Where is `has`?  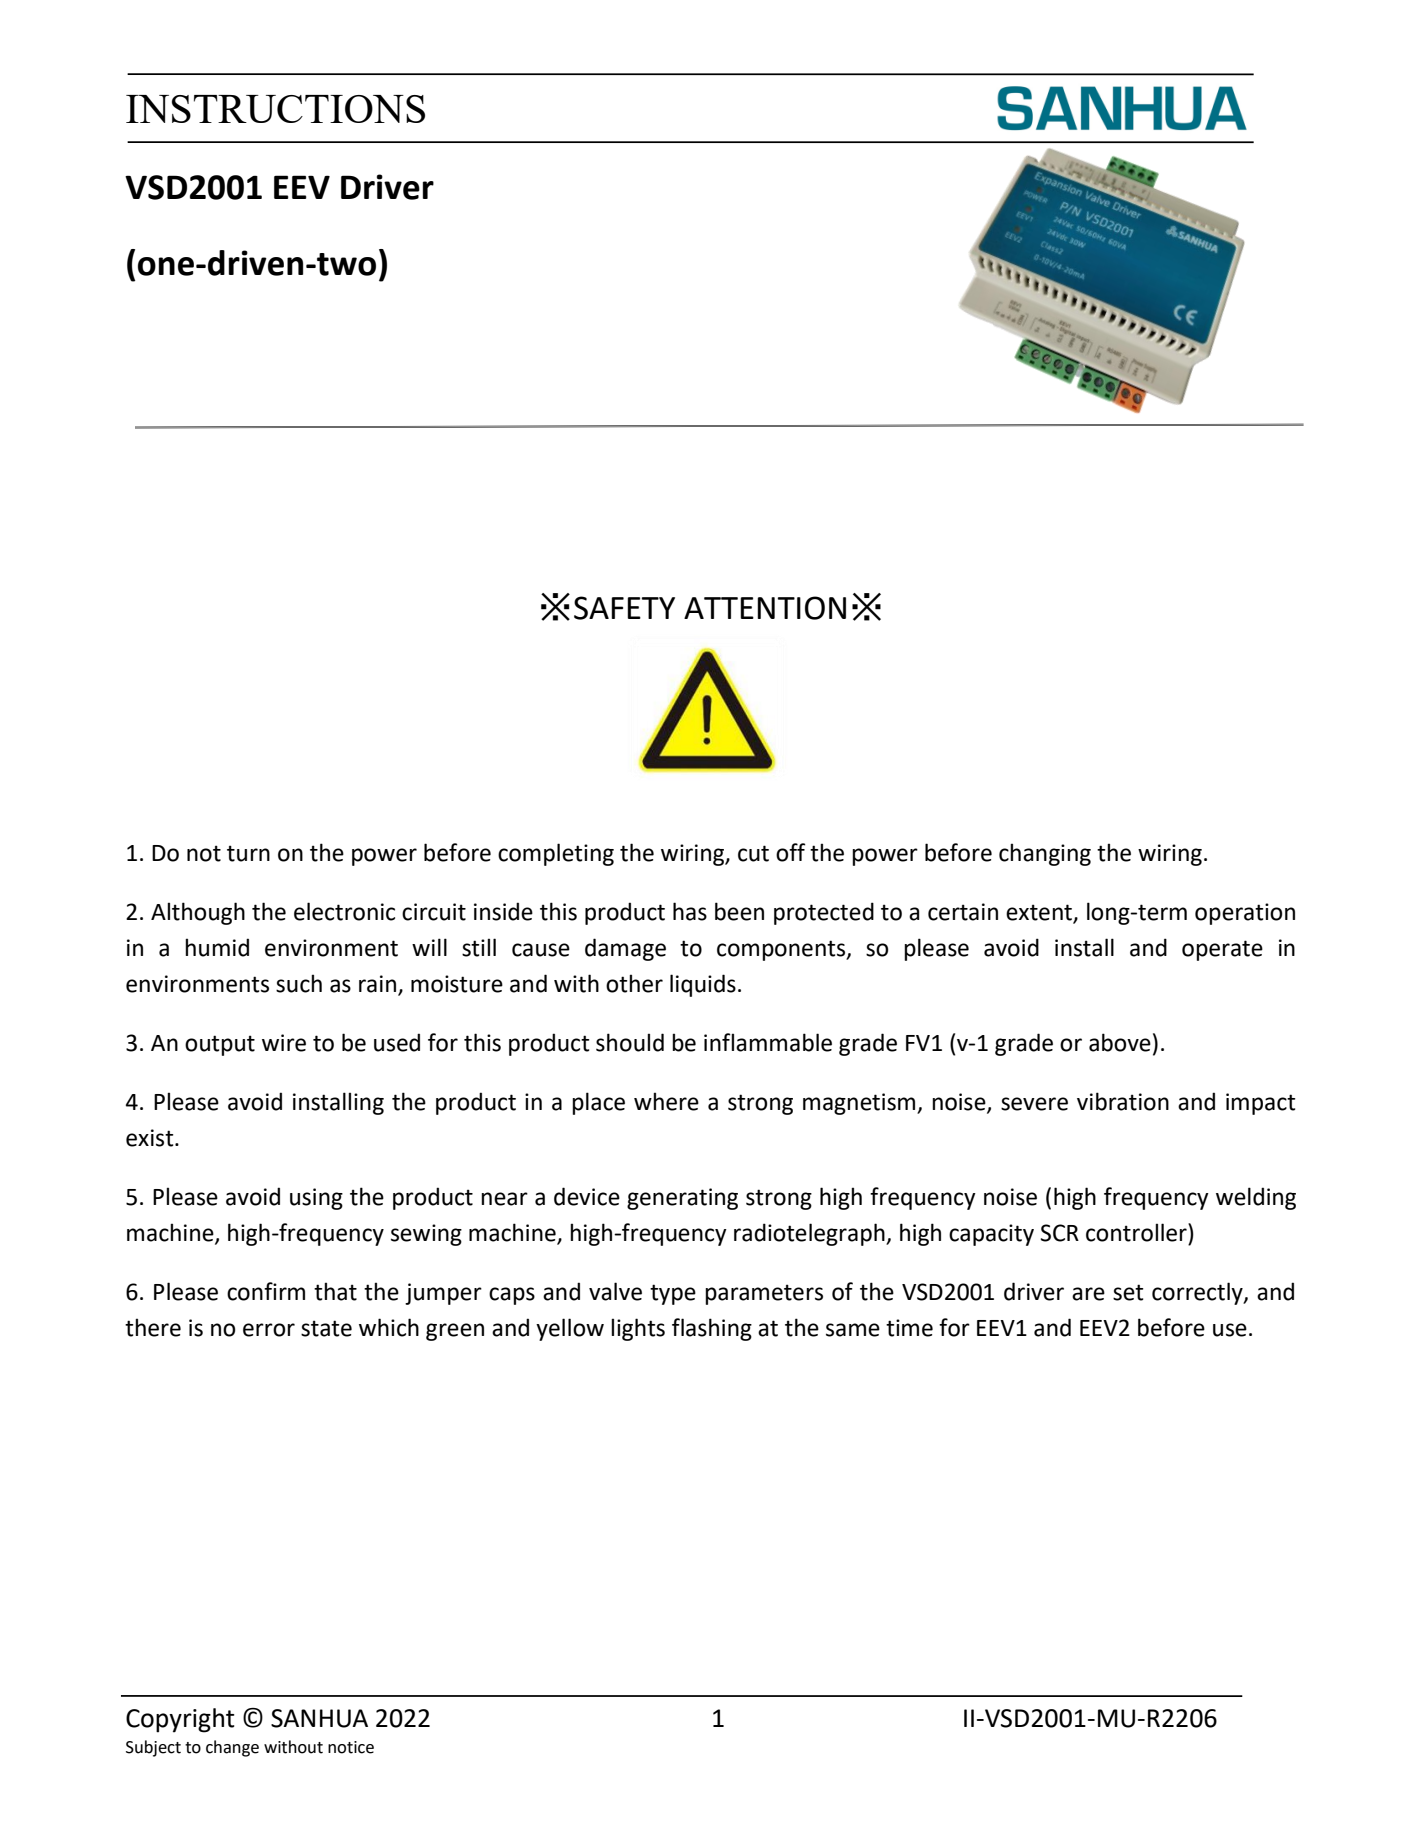 has is located at coordinates (690, 911).
